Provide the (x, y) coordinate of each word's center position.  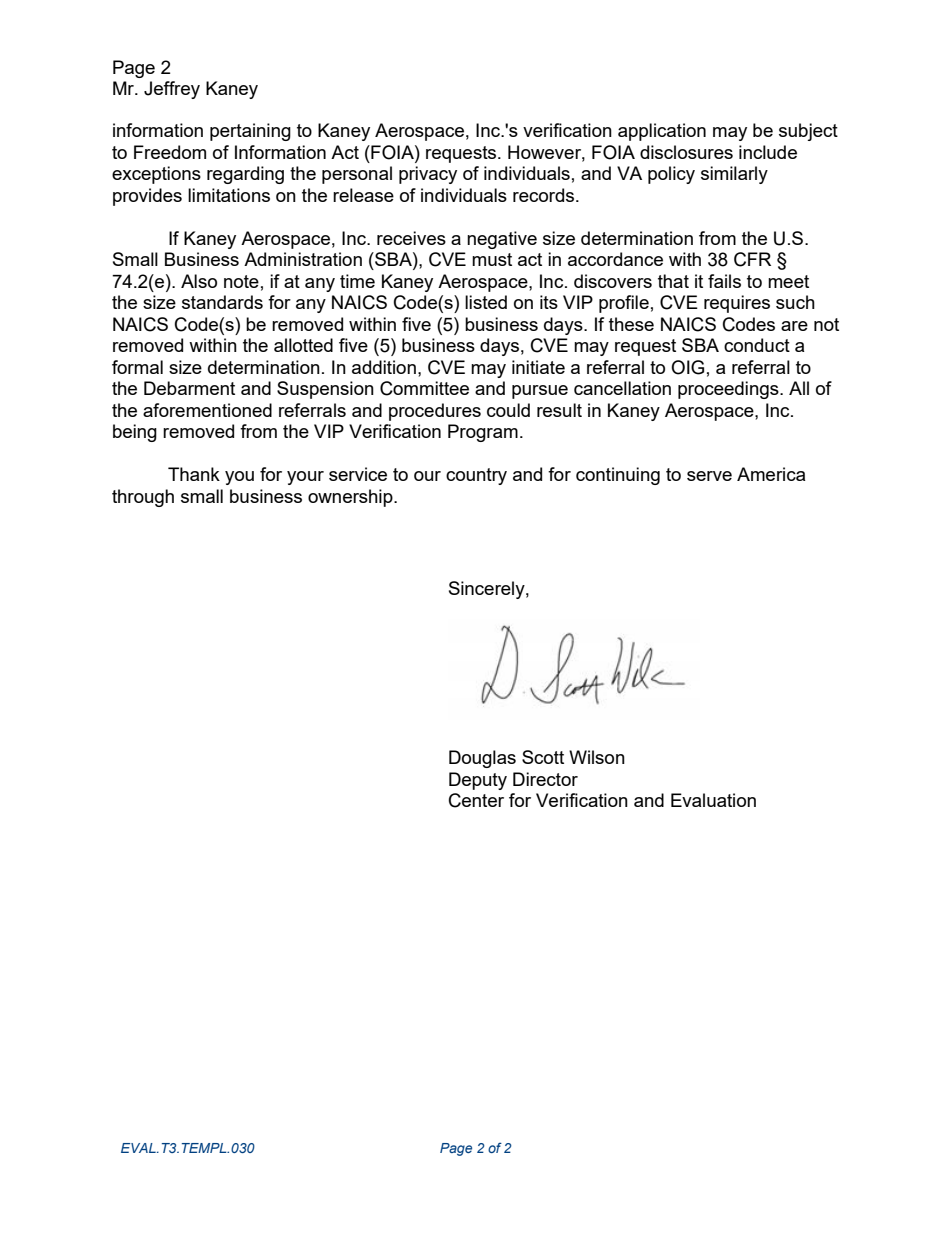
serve (709, 476)
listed (486, 302)
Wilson (597, 757)
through (143, 498)
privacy (428, 175)
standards (222, 302)
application (662, 132)
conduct (757, 345)
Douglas (482, 759)
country (476, 476)
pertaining (250, 132)
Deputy (478, 781)
